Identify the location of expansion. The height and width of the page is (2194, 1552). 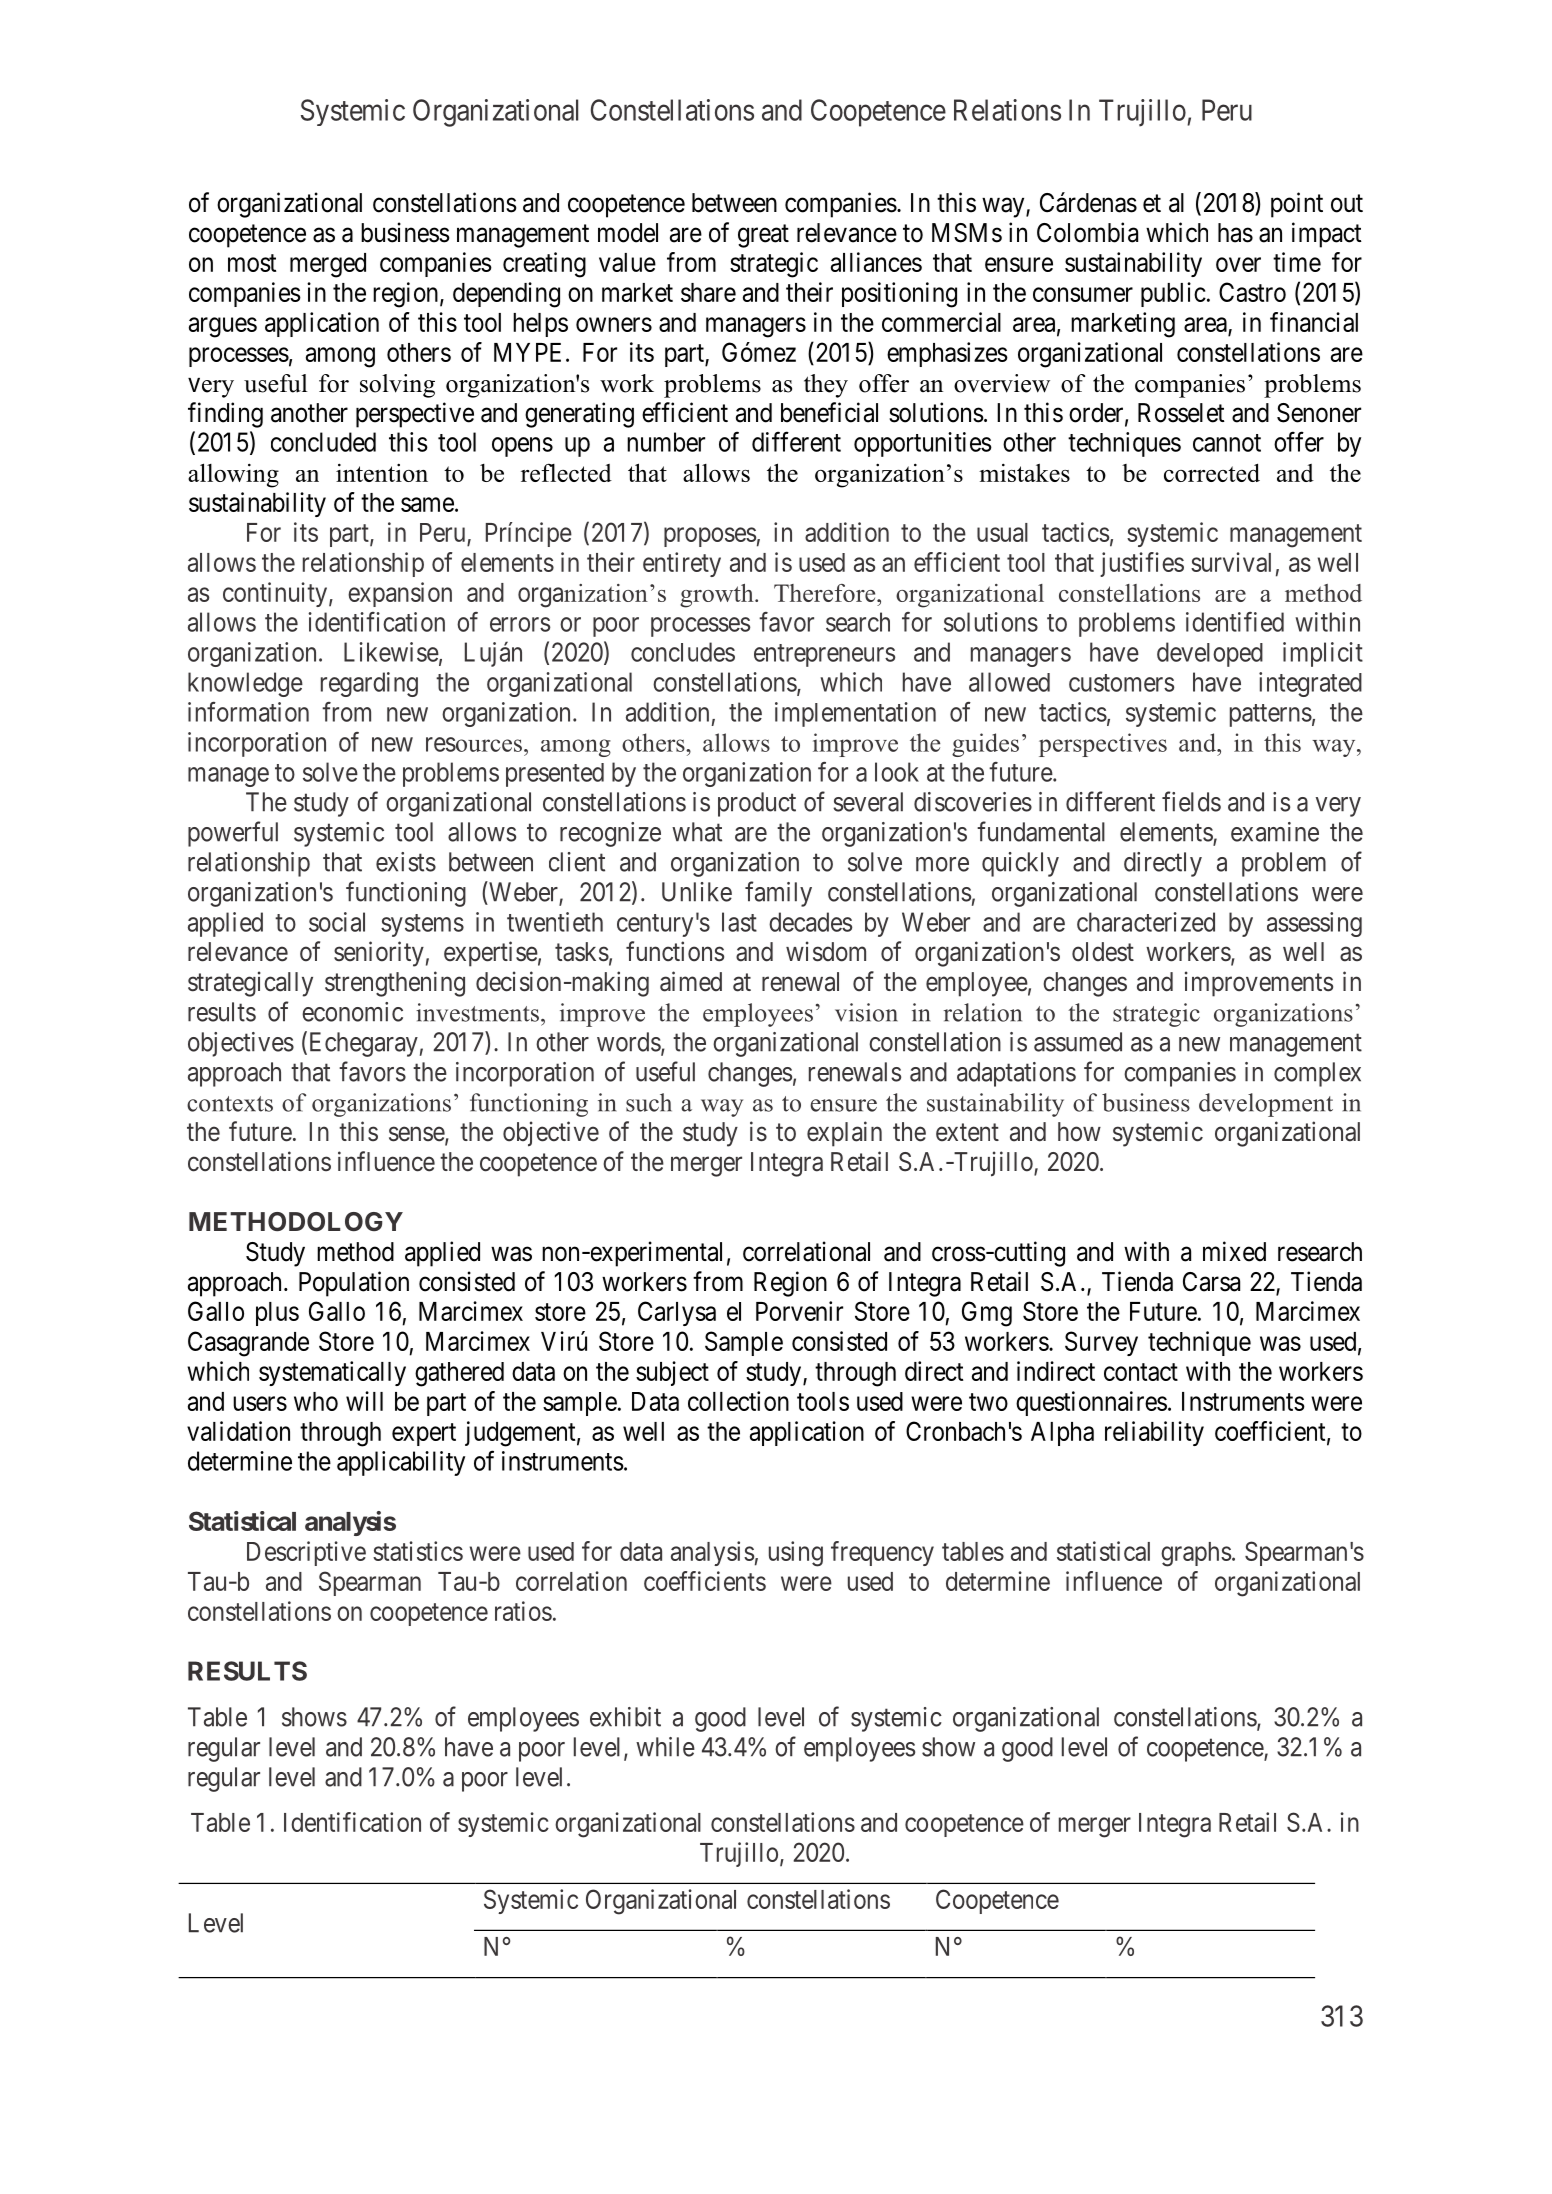
(400, 594).
